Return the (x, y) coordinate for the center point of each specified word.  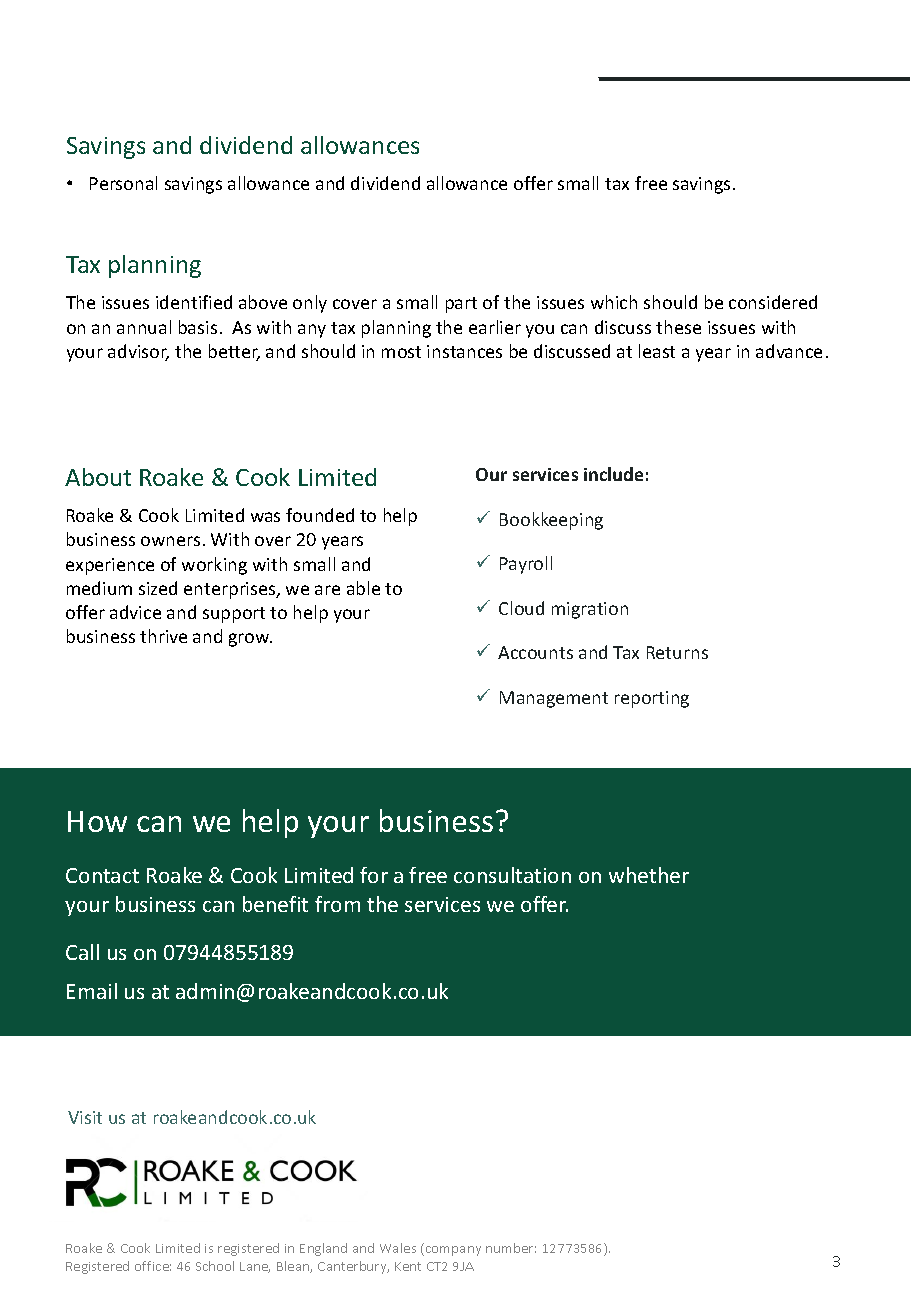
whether (649, 875)
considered (773, 302)
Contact (102, 875)
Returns (677, 652)
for (374, 875)
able (363, 588)
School (215, 1266)
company (452, 1251)
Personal (123, 183)
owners (170, 541)
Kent (408, 1266)
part (461, 305)
